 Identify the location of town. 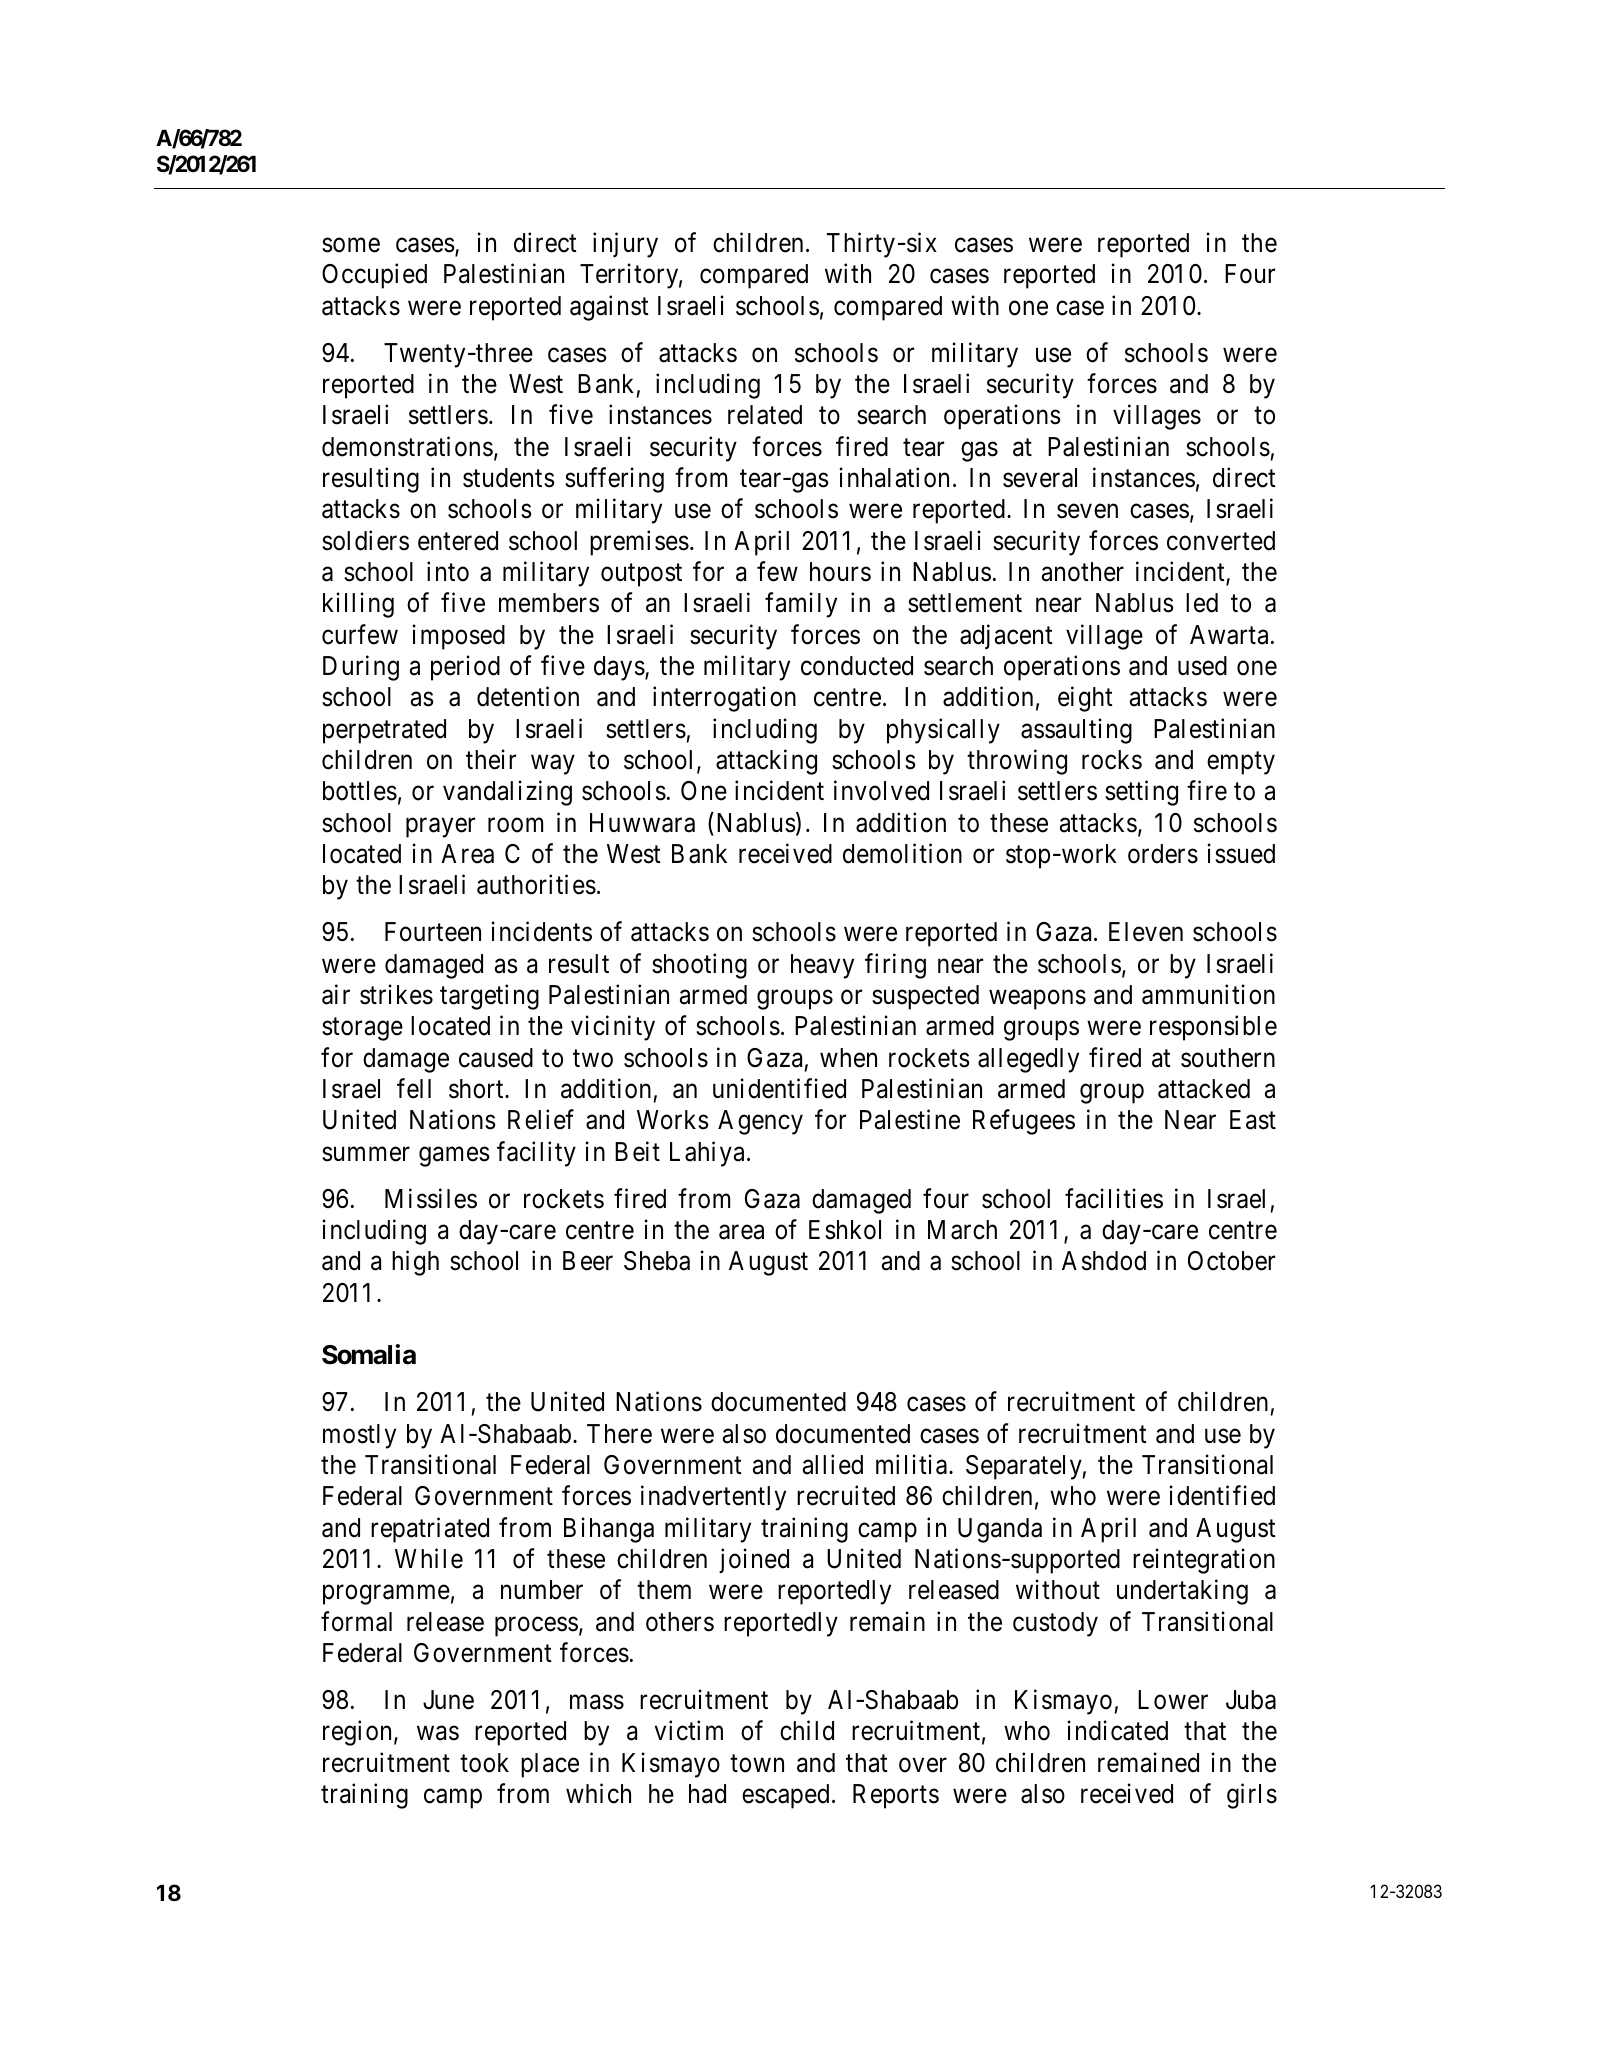
(757, 1764).
